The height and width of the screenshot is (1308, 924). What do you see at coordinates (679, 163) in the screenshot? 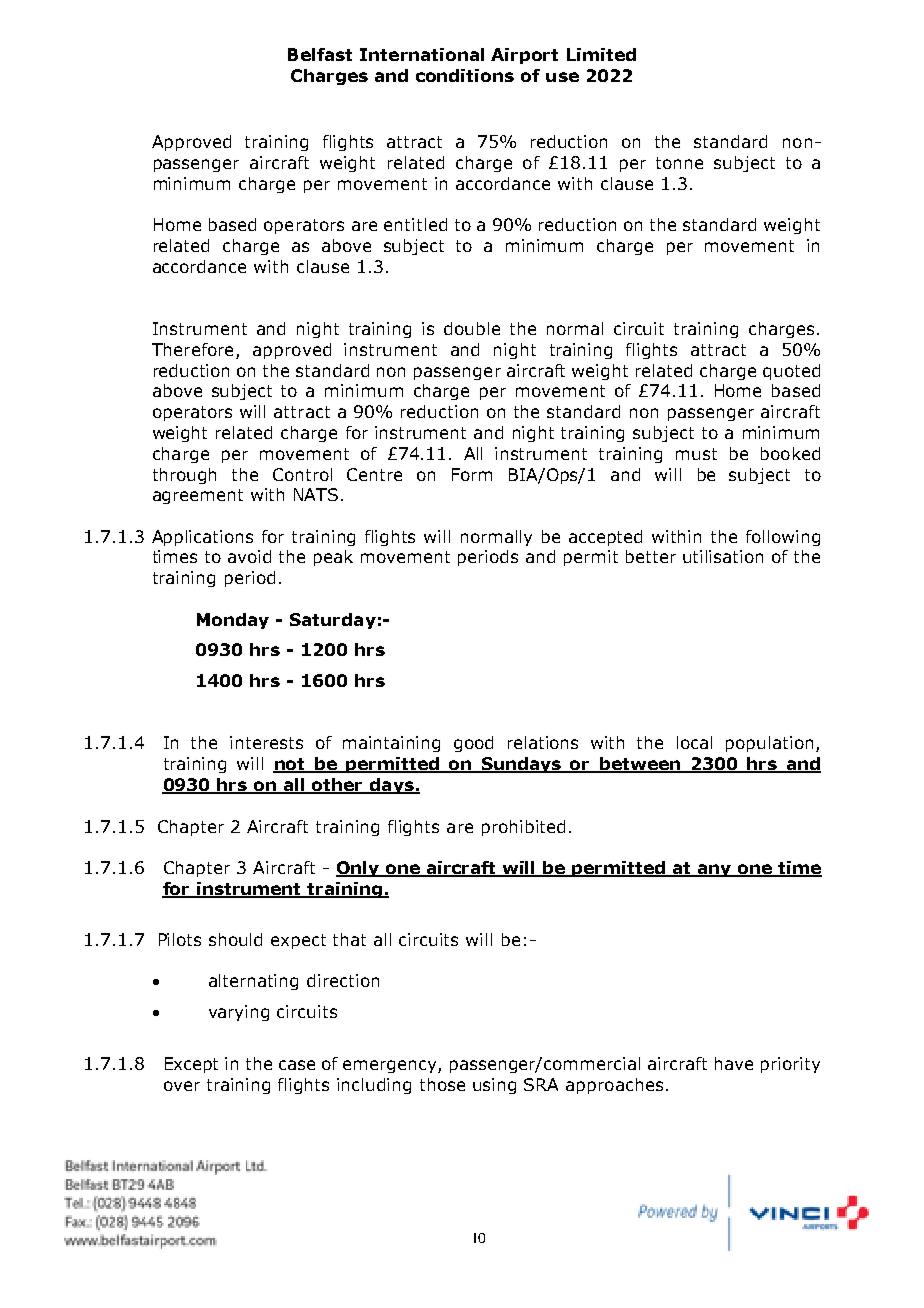
I see `tonne` at bounding box center [679, 163].
